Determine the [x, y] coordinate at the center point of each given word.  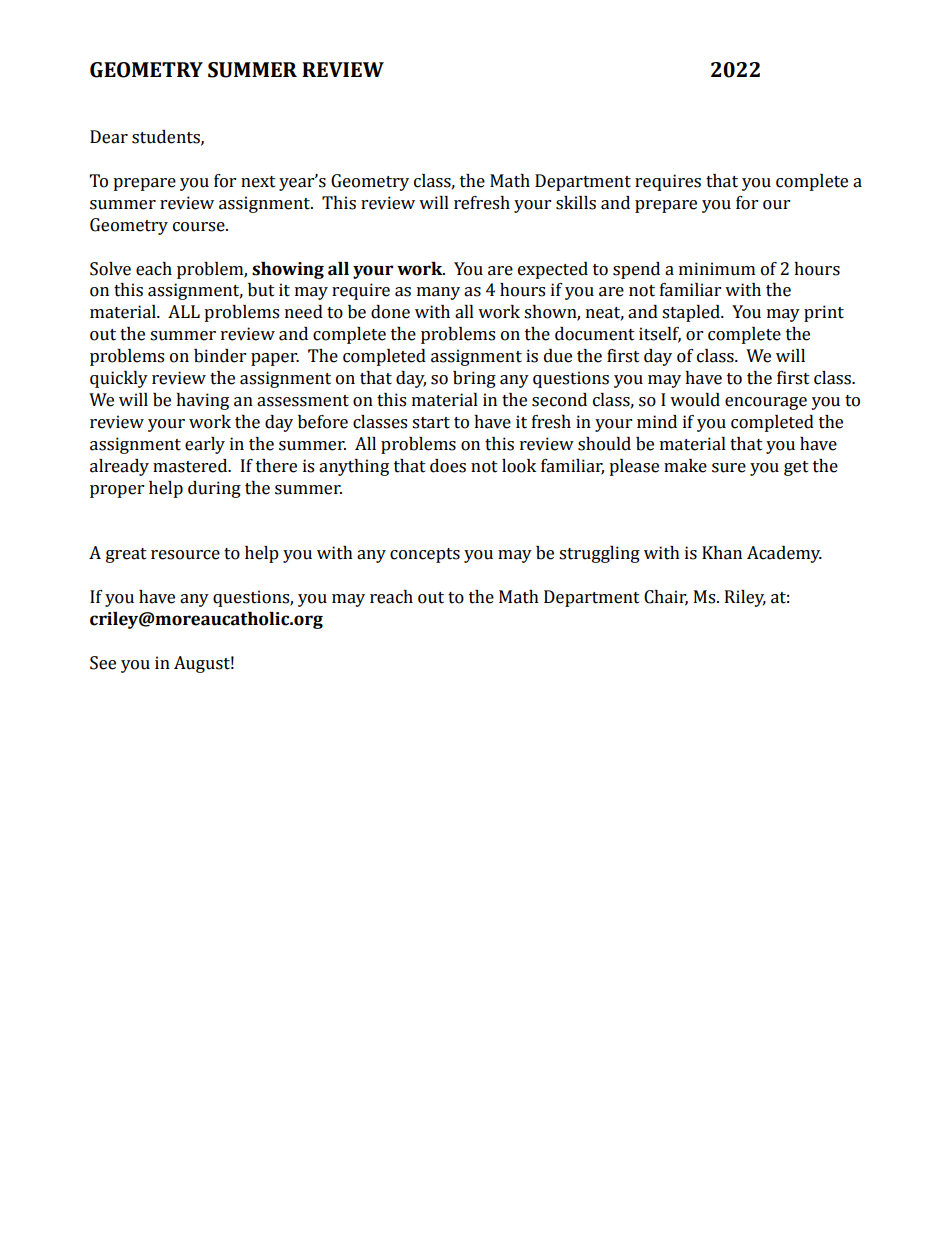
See [103, 663]
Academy [784, 554]
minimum [717, 269]
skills [576, 203]
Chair [666, 598]
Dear [109, 137]
